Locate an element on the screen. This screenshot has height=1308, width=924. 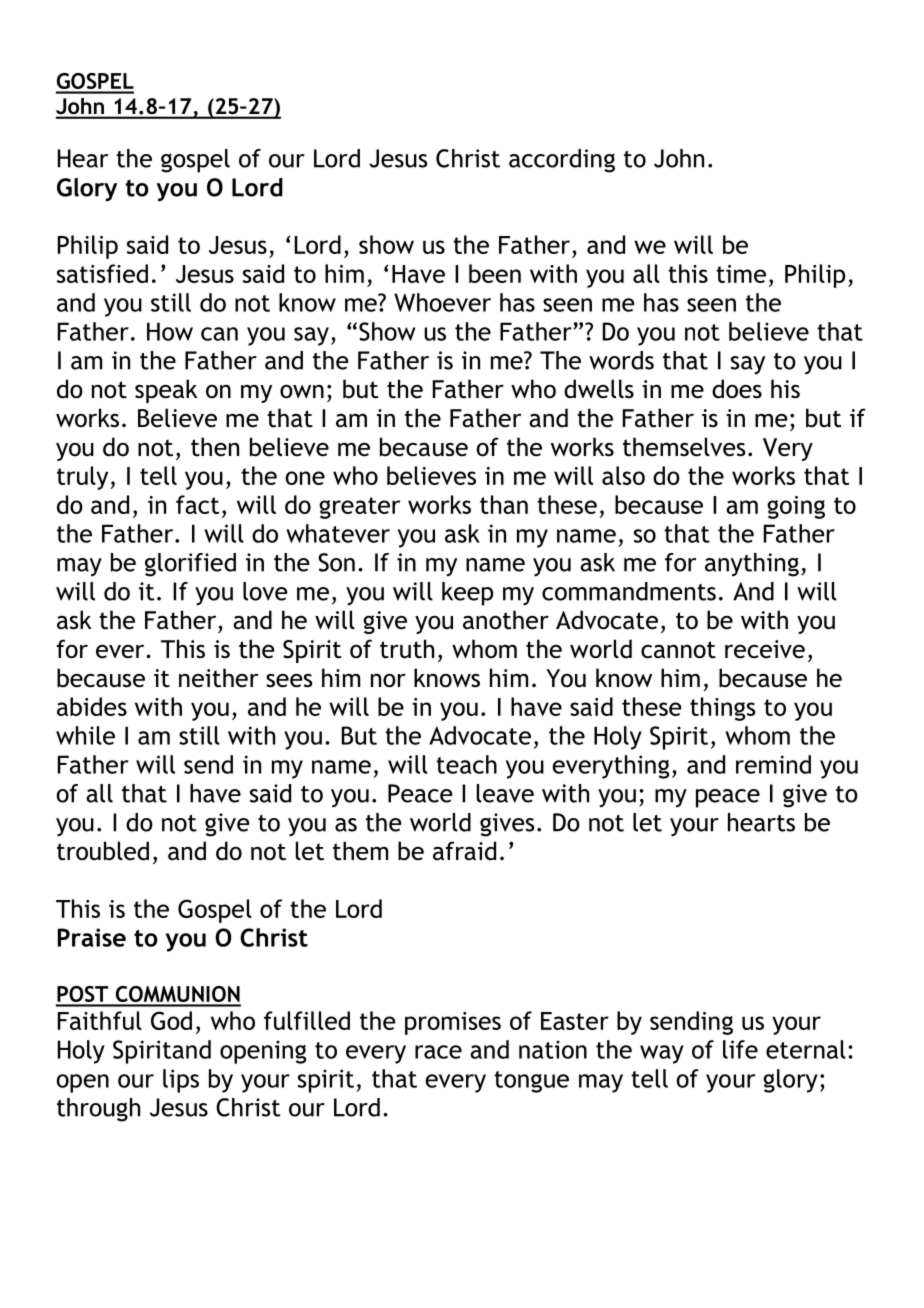
lips is located at coordinates (181, 1081).
